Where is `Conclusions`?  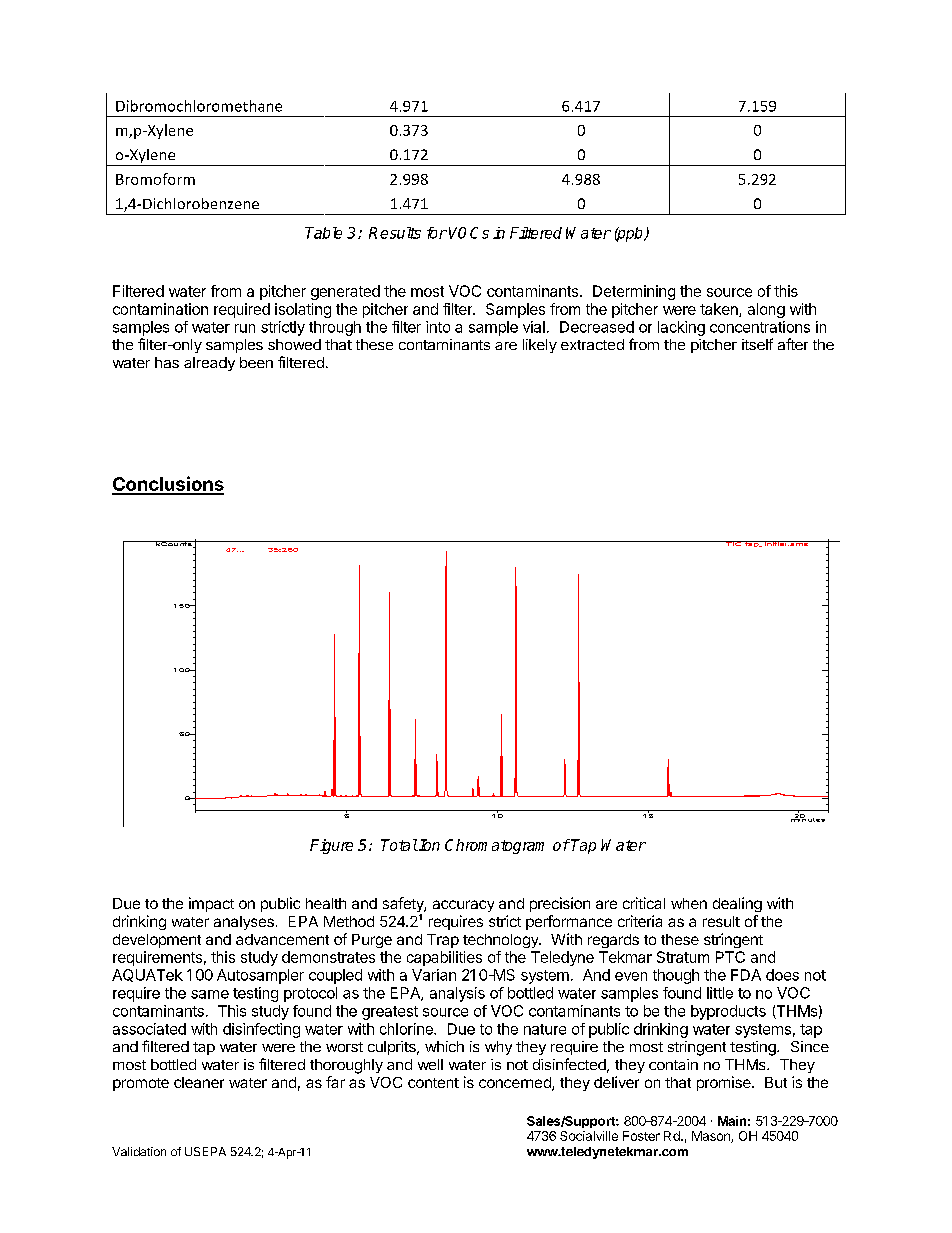 Conclusions is located at coordinates (168, 485).
